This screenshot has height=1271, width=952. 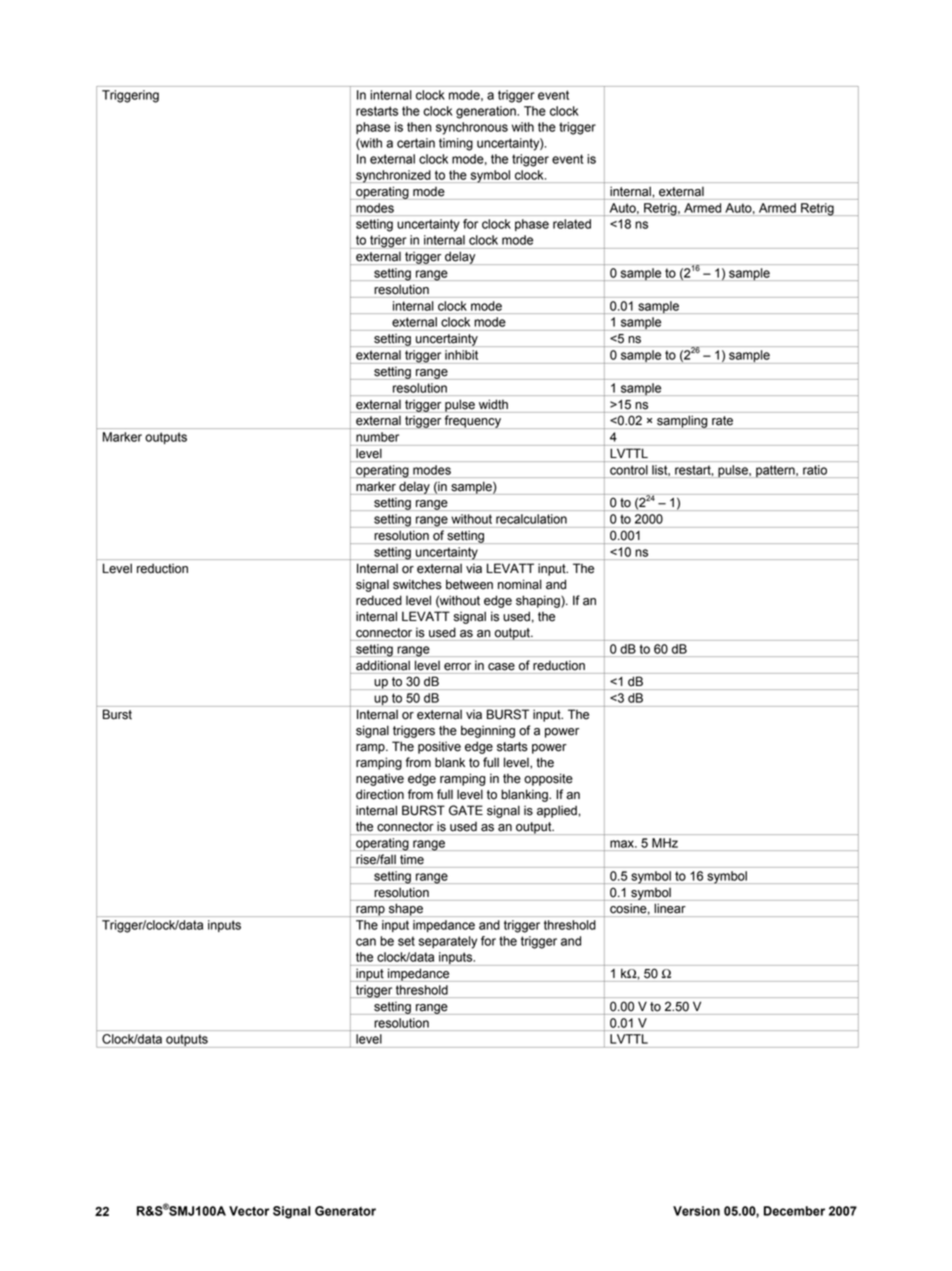 What do you see at coordinates (670, 908) in the screenshot?
I see `linear` at bounding box center [670, 908].
